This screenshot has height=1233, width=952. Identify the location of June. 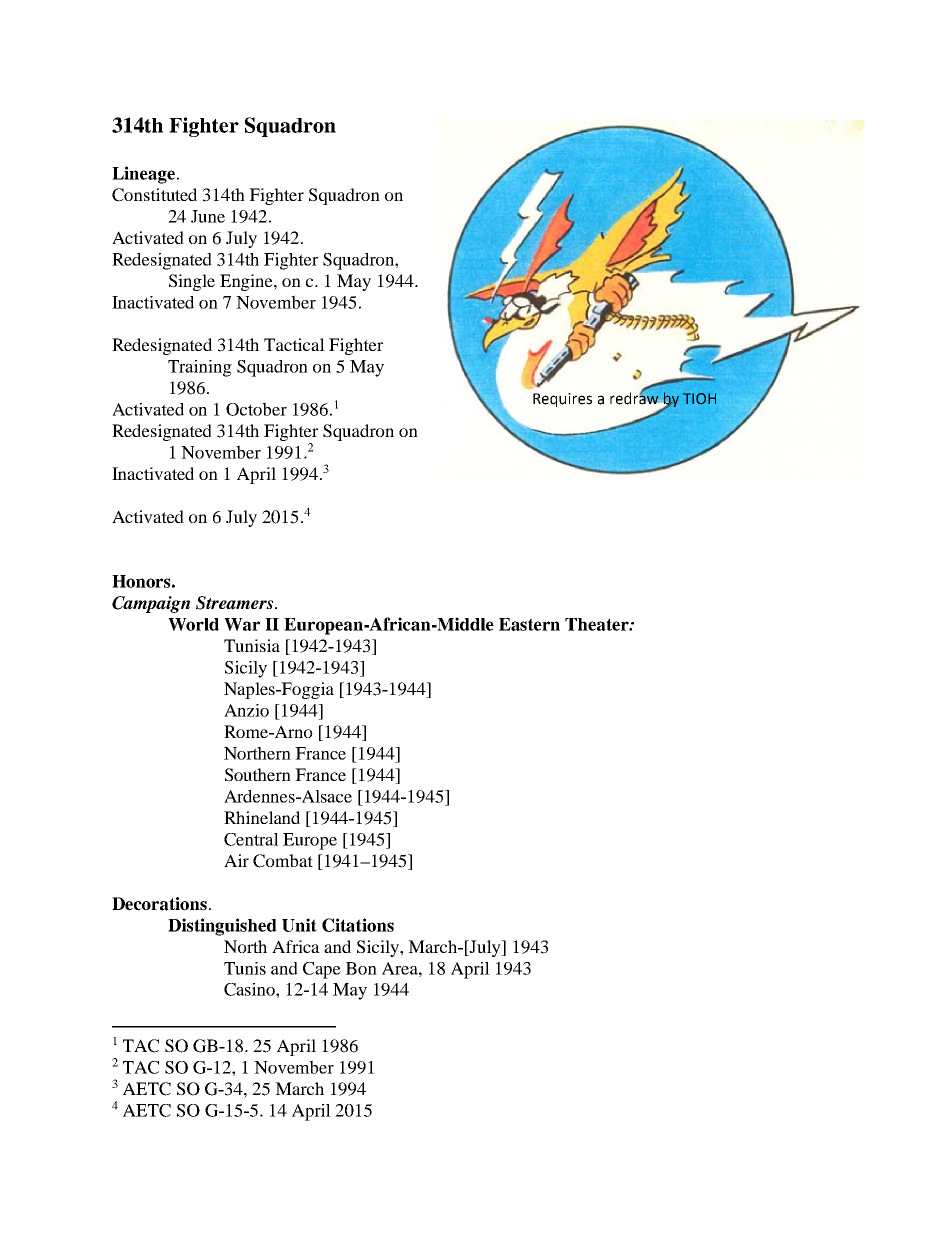
(208, 216).
